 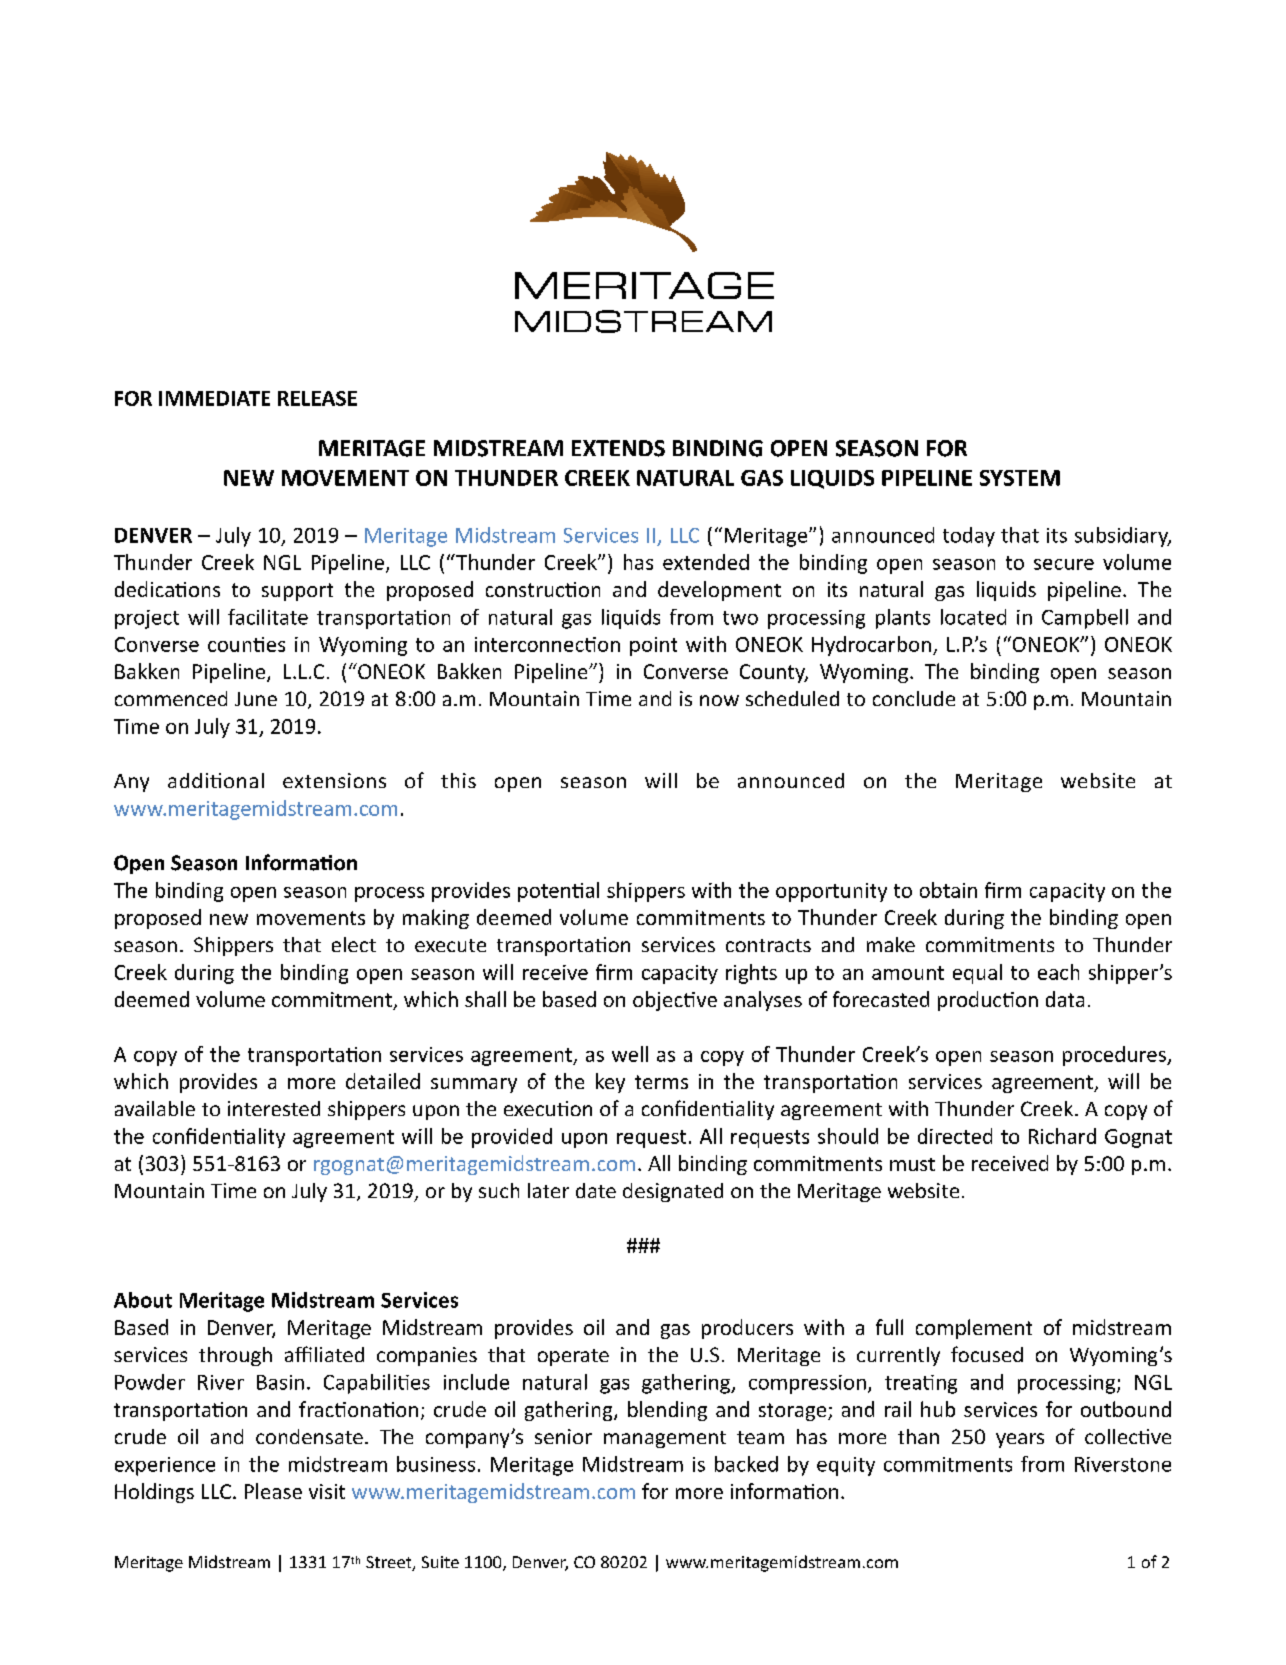 I want to click on equal, so click(x=977, y=974).
